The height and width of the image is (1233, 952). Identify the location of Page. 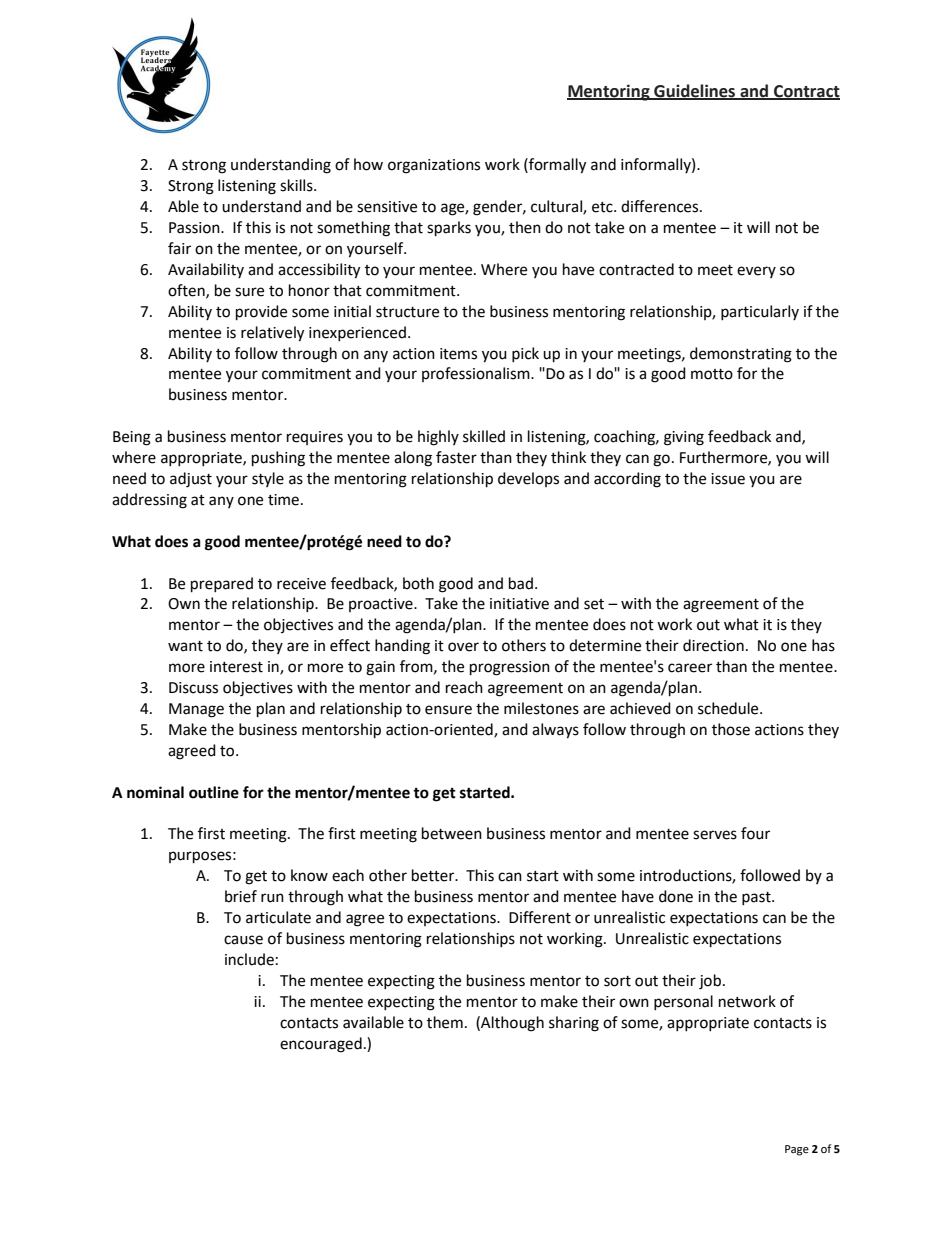
(797, 1150).
